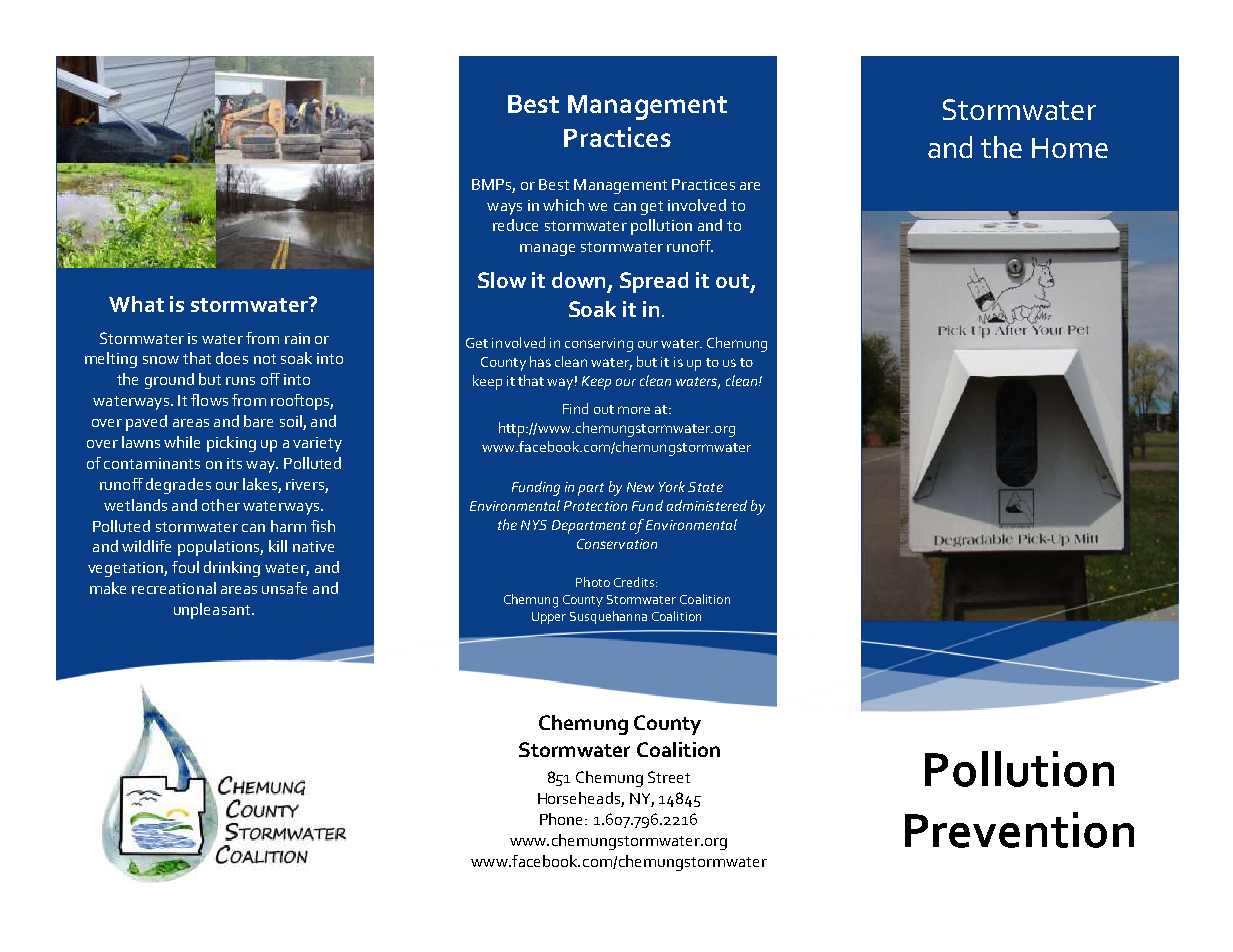 This image has height=952, width=1233. What do you see at coordinates (221, 505) in the image?
I see `other` at bounding box center [221, 505].
